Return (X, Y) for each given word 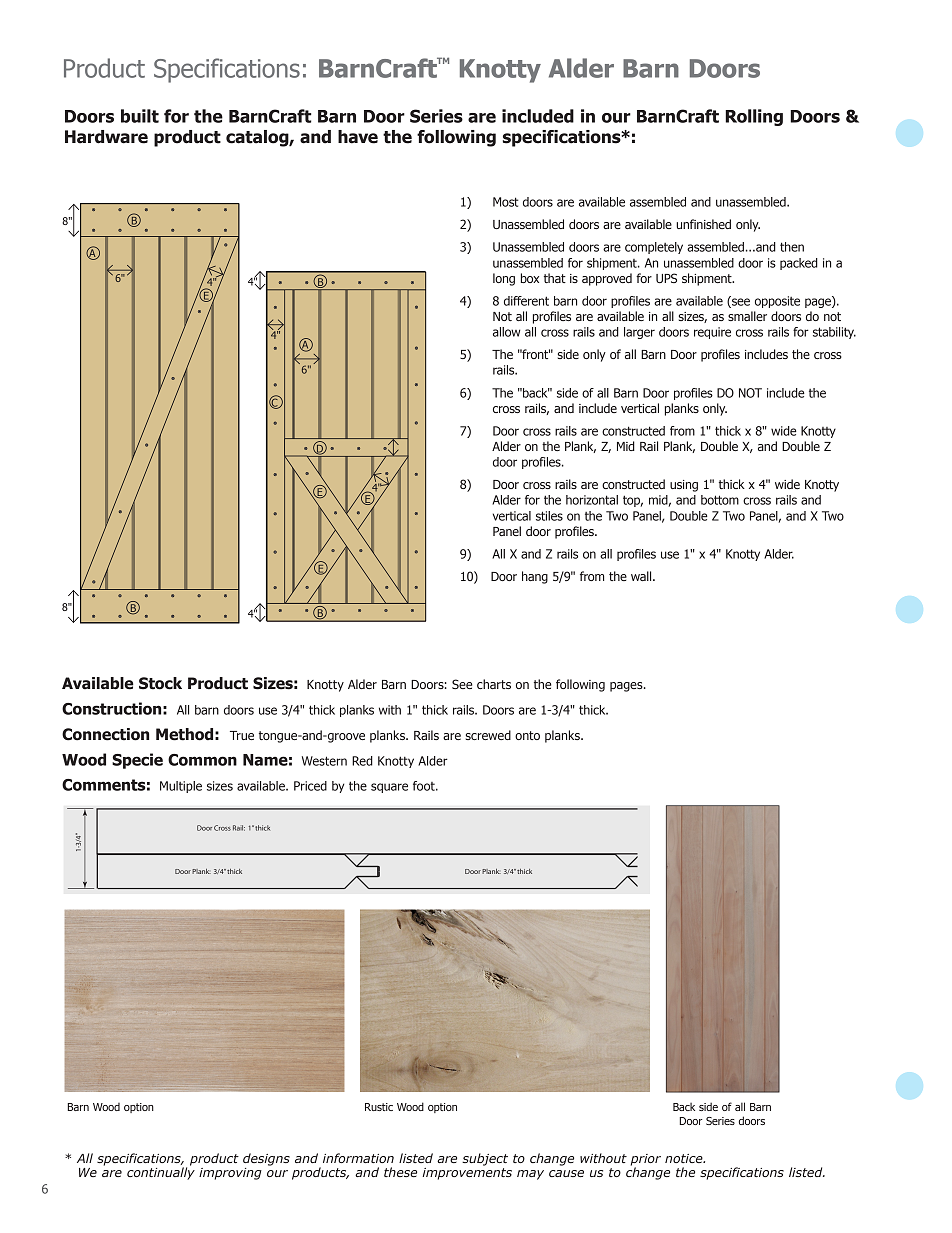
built (140, 116)
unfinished (703, 224)
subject (485, 1159)
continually (161, 1172)
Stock (160, 683)
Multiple (181, 787)
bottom (720, 500)
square (389, 788)
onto (527, 735)
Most (505, 202)
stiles (549, 516)
